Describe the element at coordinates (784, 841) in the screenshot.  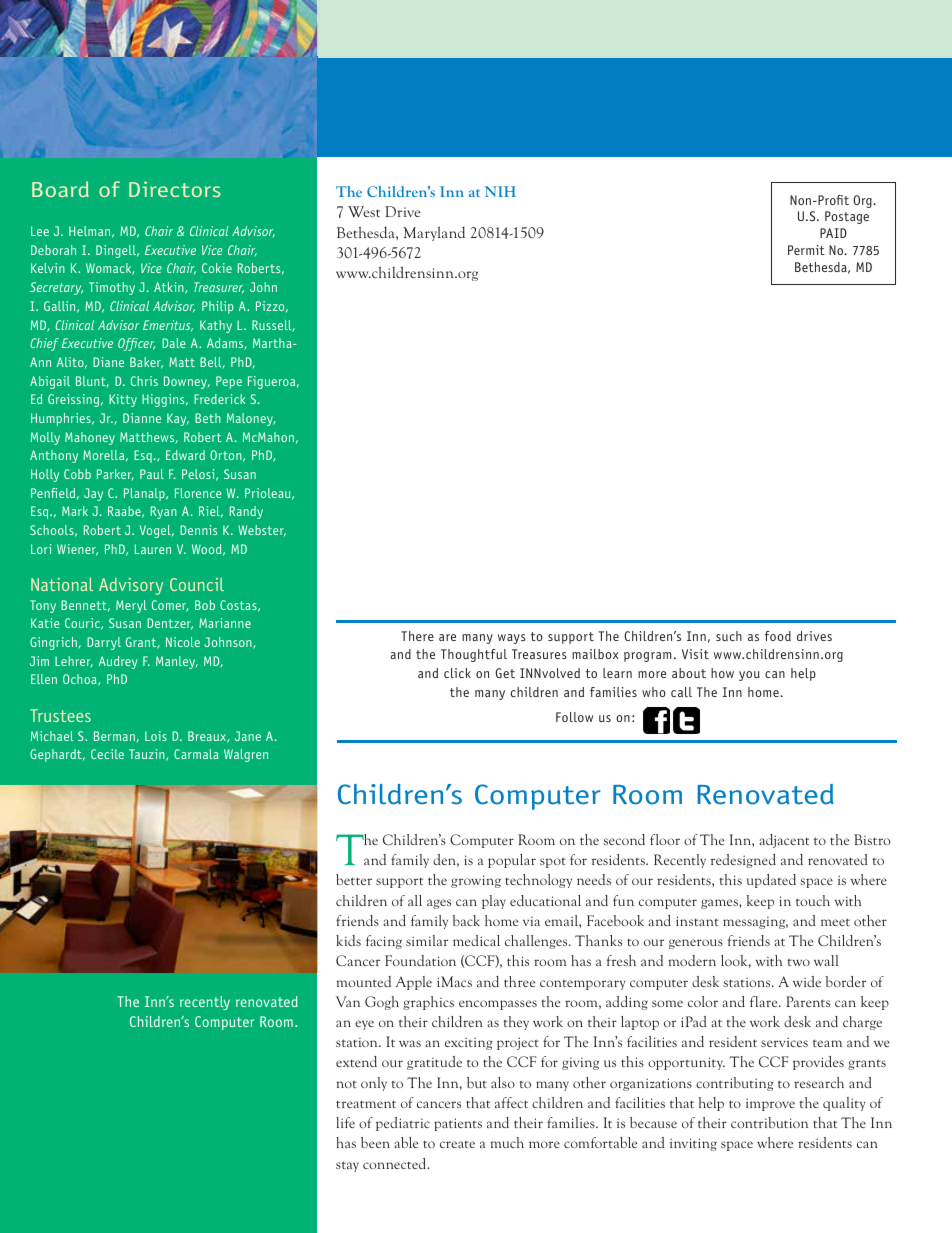
I see `adjacent` at that location.
